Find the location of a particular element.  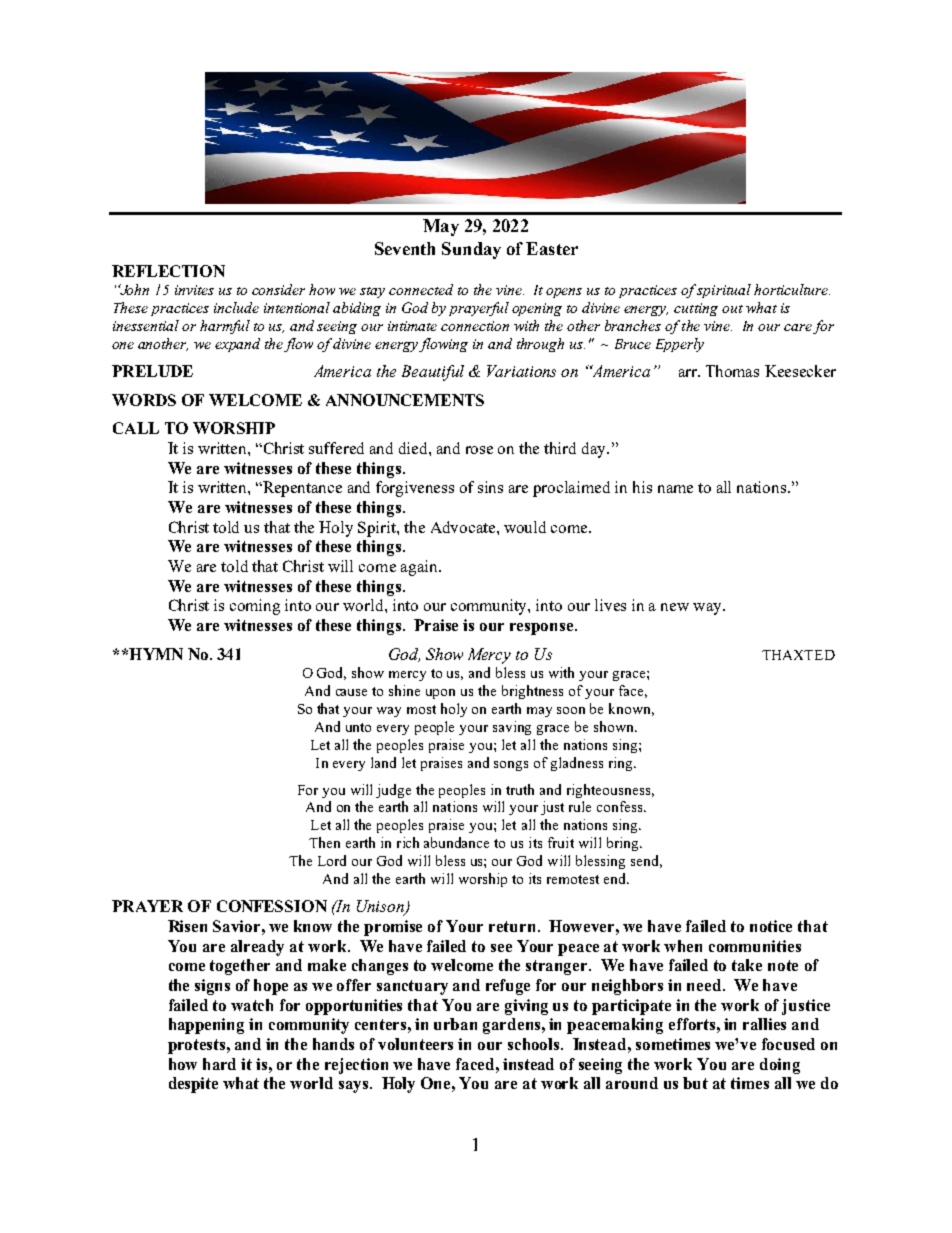

invites is located at coordinates (194, 290).
